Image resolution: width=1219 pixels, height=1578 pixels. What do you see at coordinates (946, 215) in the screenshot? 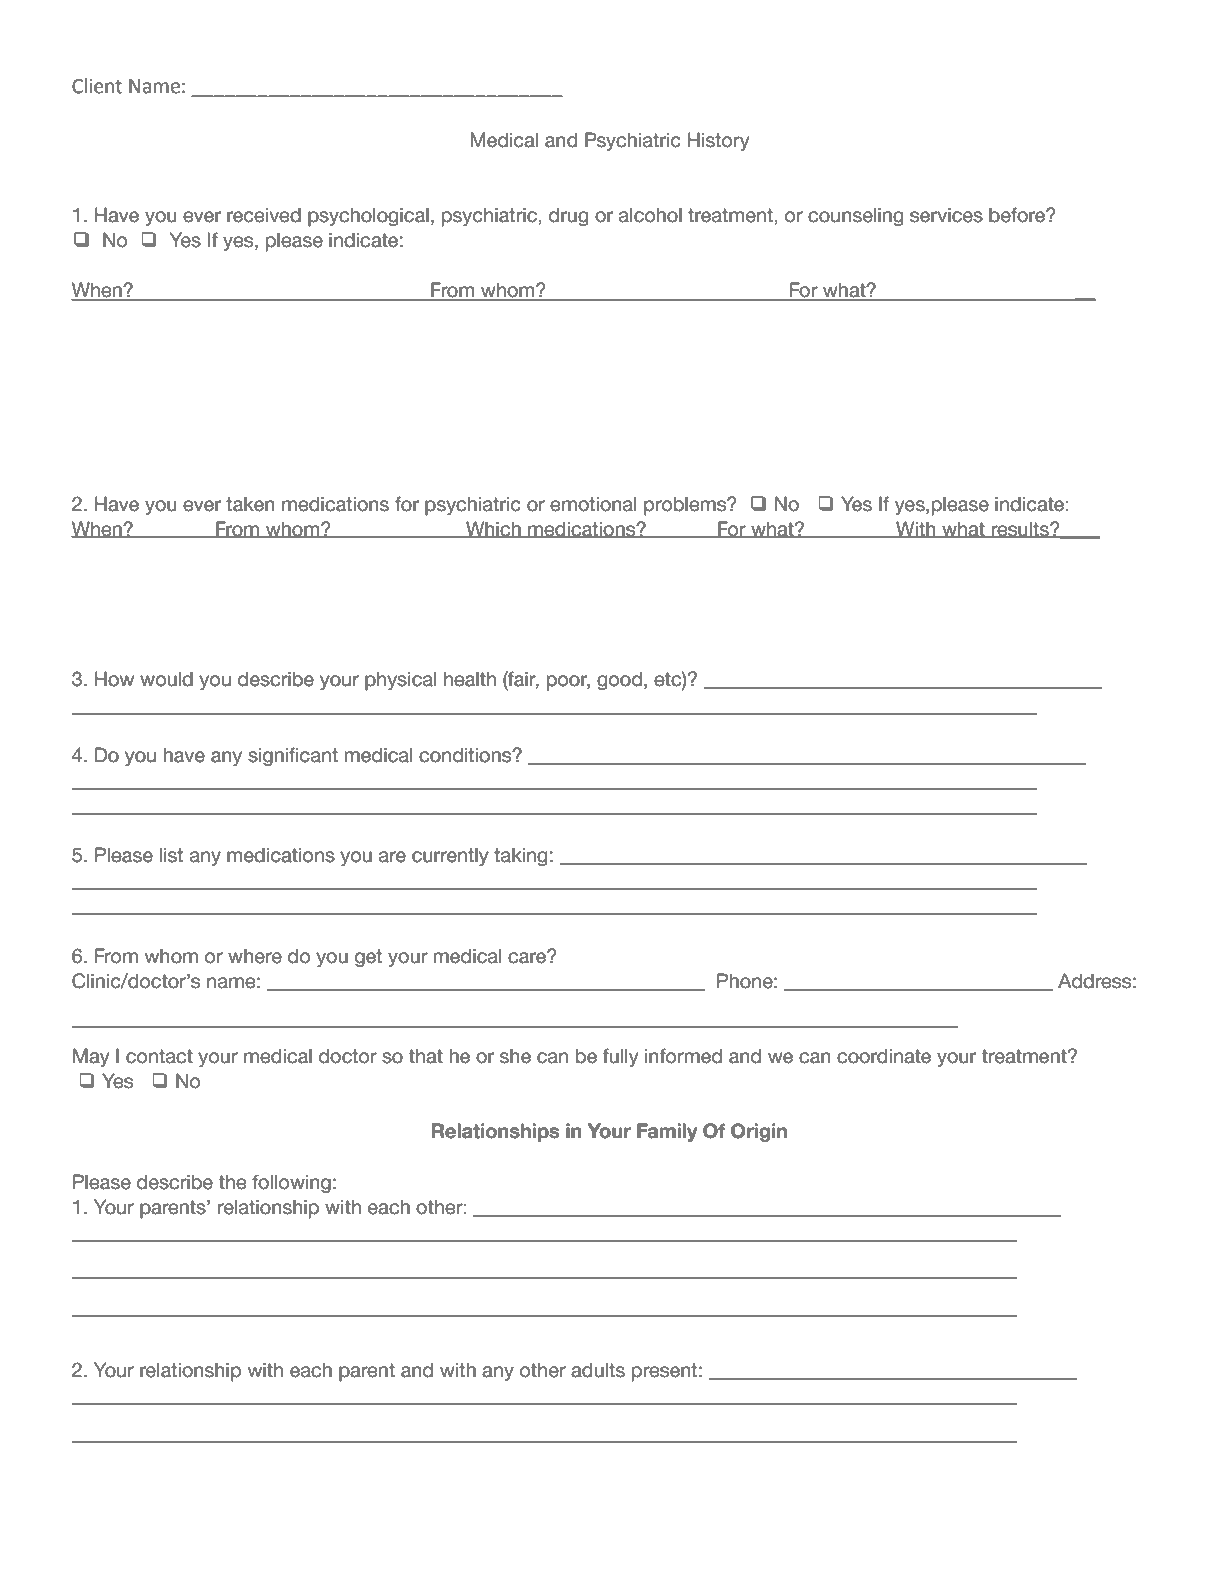
I see `services` at bounding box center [946, 215].
